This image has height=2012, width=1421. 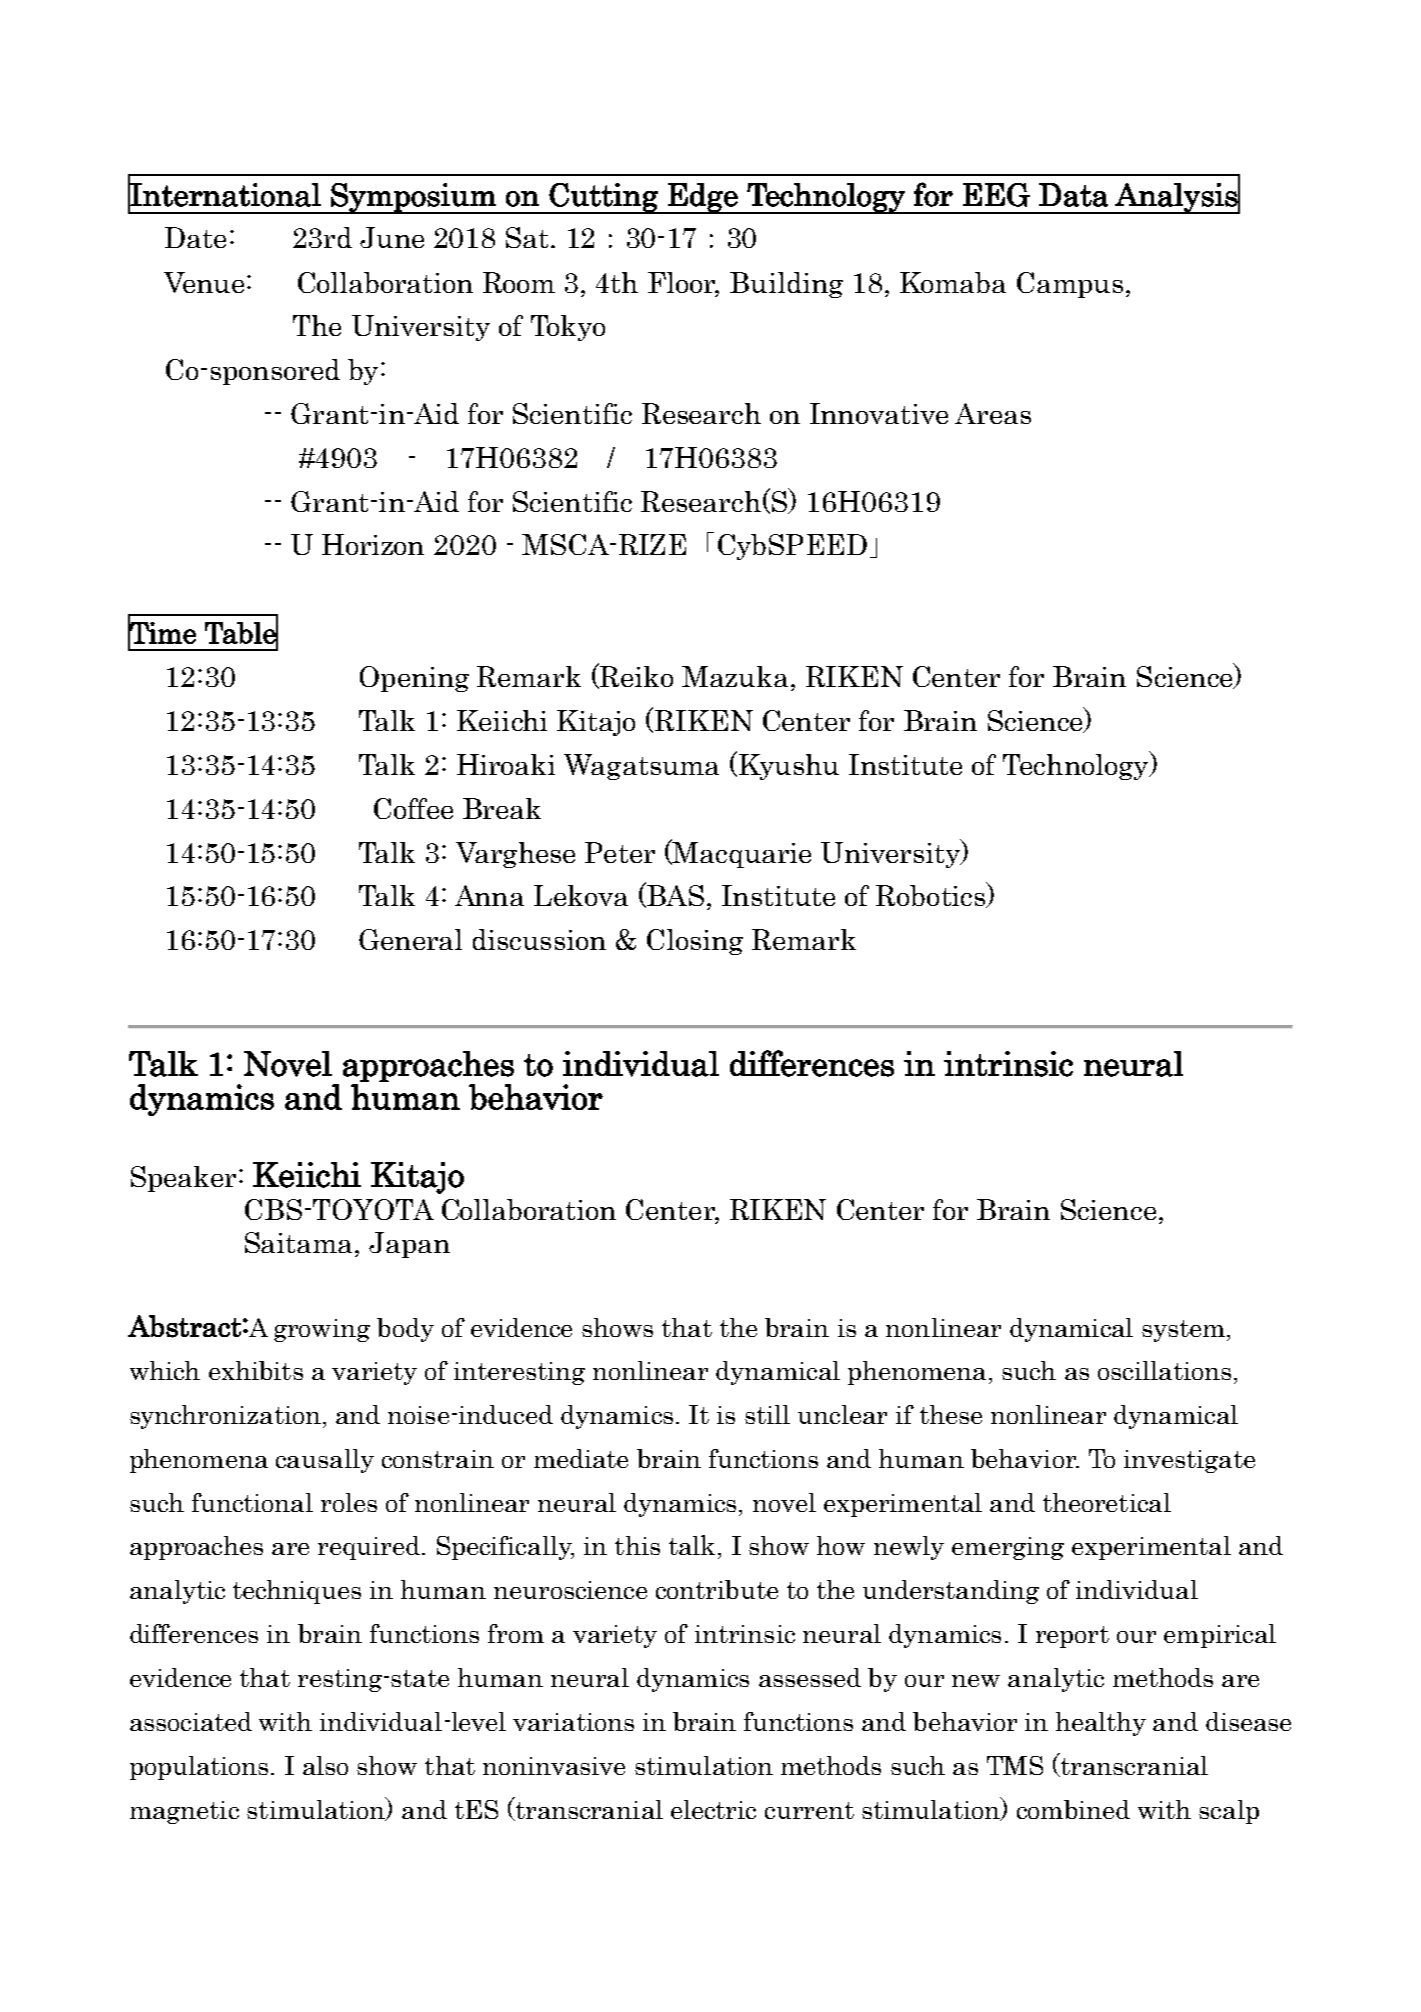 What do you see at coordinates (695, 942) in the image?
I see `Closing` at bounding box center [695, 942].
